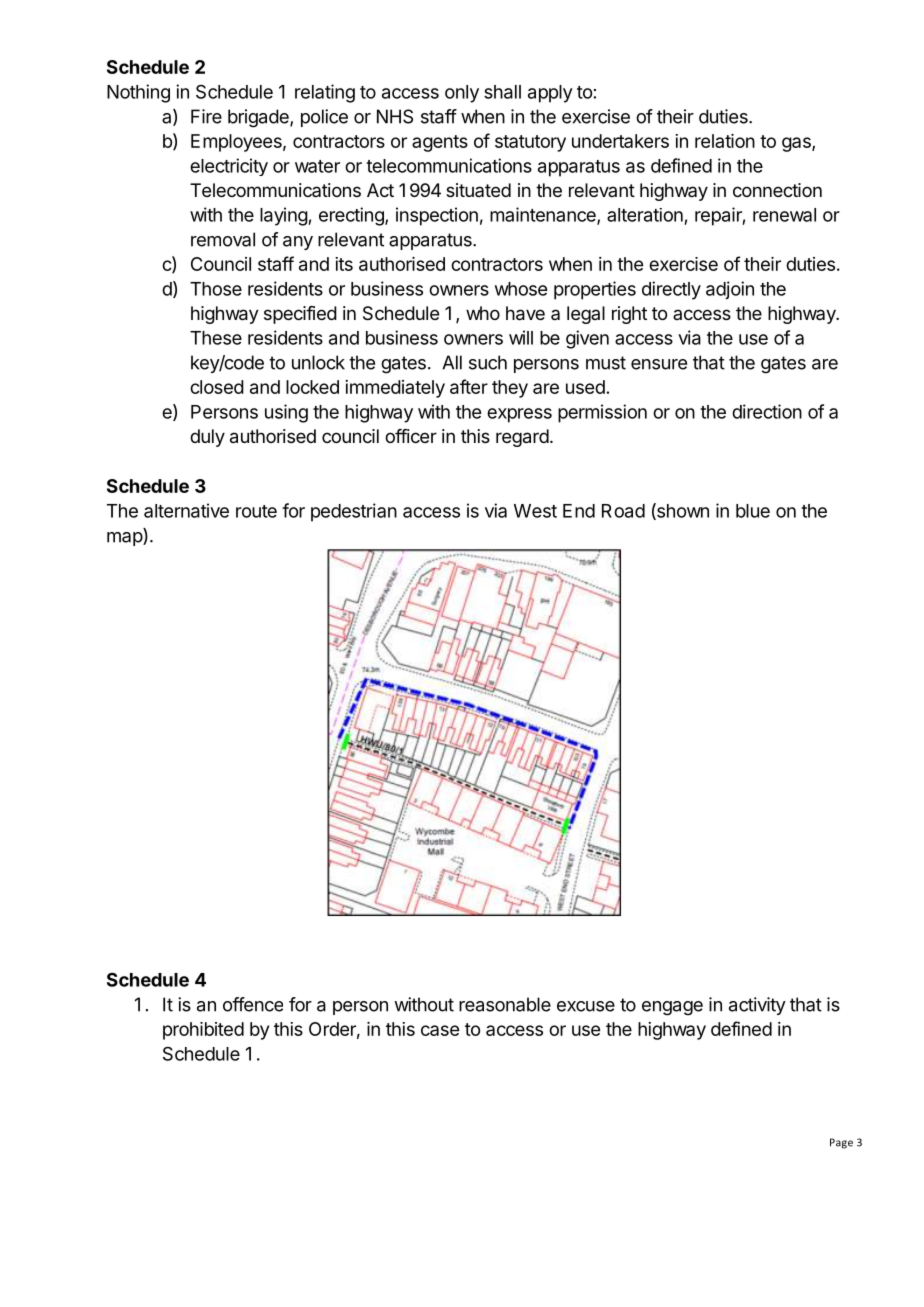 The height and width of the screenshot is (1307, 924). What do you see at coordinates (757, 1006) in the screenshot?
I see `activity` at bounding box center [757, 1006].
